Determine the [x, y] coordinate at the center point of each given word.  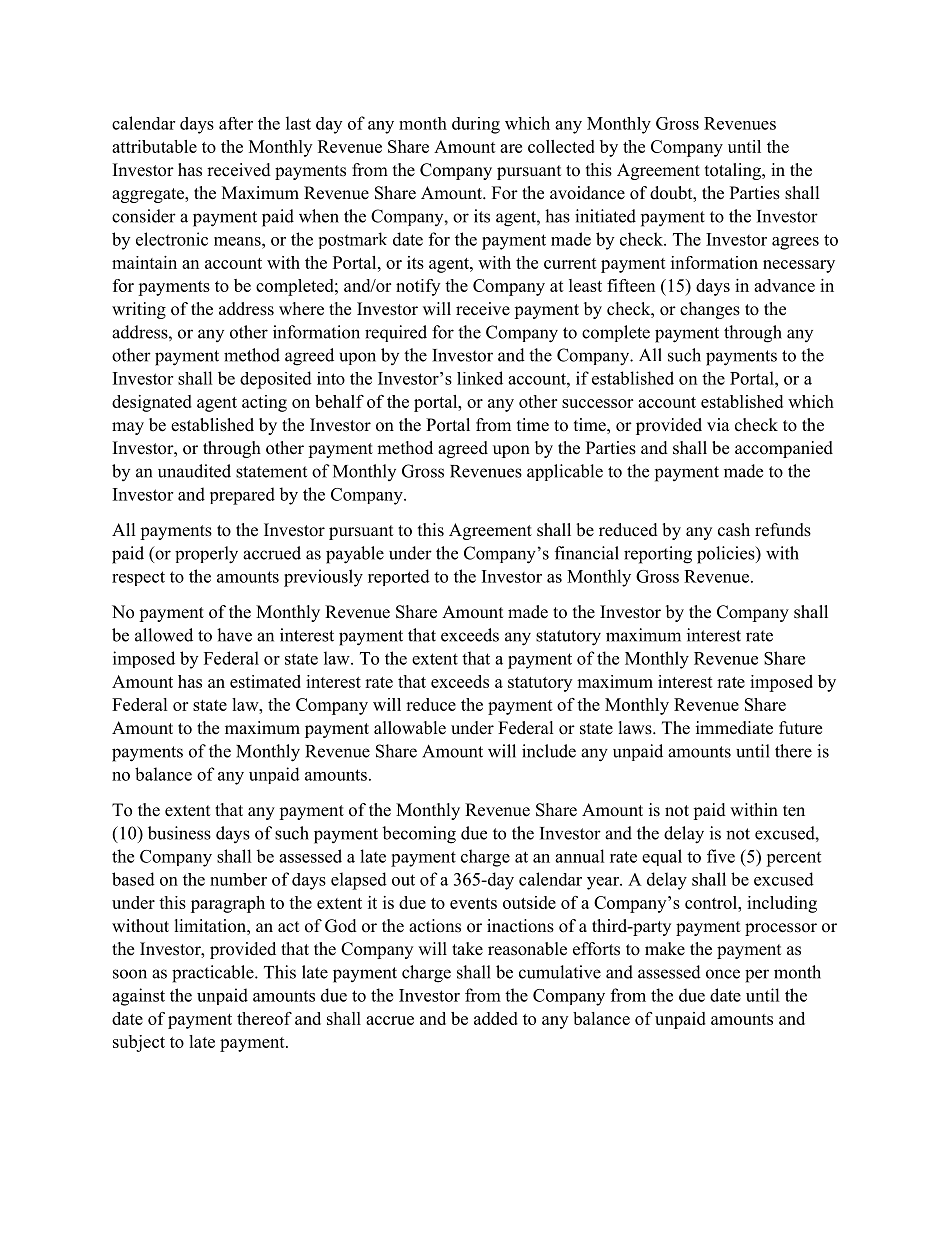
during [476, 125]
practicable [214, 974]
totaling [734, 171]
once [723, 974]
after [236, 123]
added [496, 1018]
